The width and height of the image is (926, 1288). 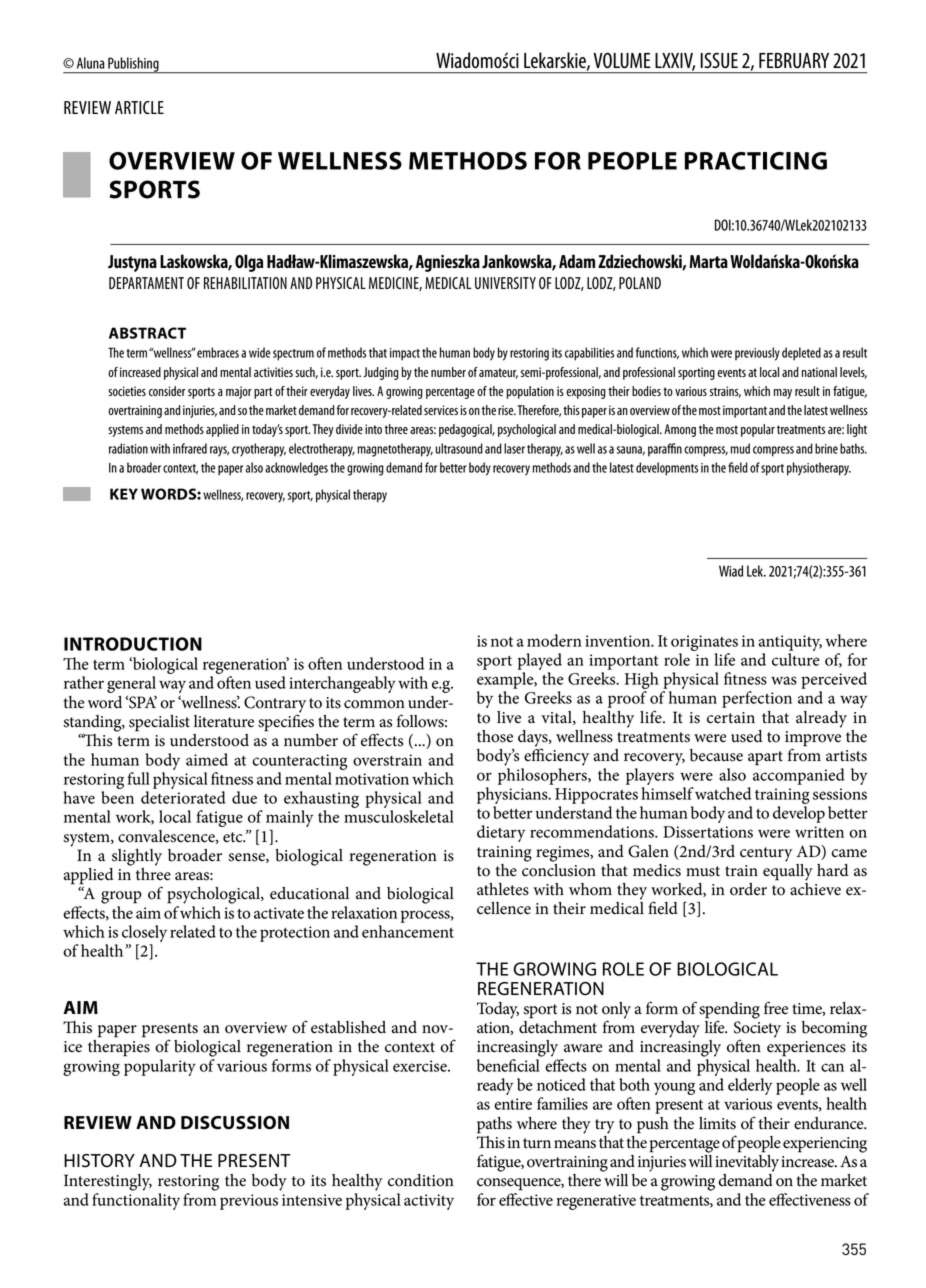 What do you see at coordinates (136, 1201) in the image?
I see `functionality` at bounding box center [136, 1201].
